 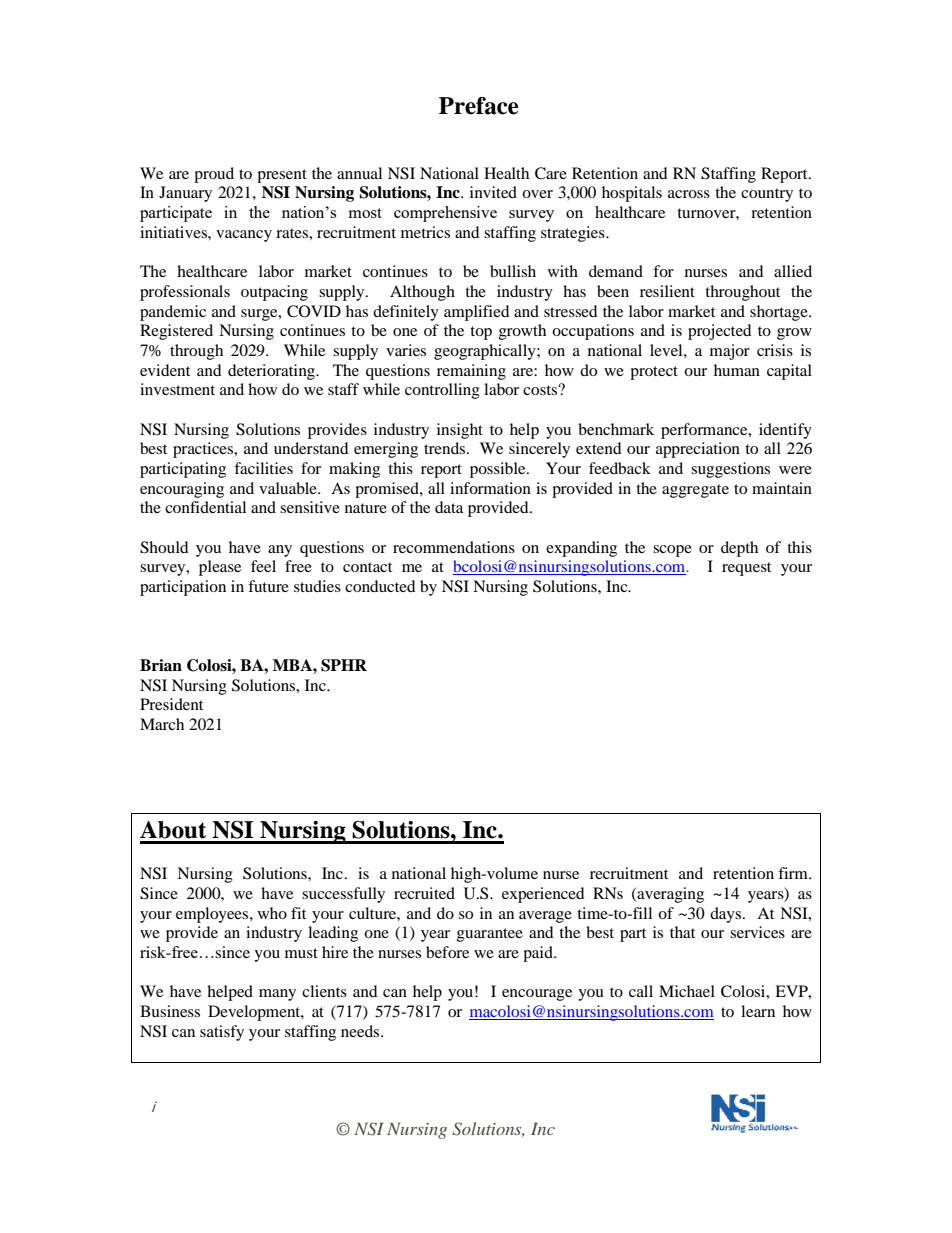 What do you see at coordinates (222, 1033) in the screenshot?
I see `satisfy` at bounding box center [222, 1033].
